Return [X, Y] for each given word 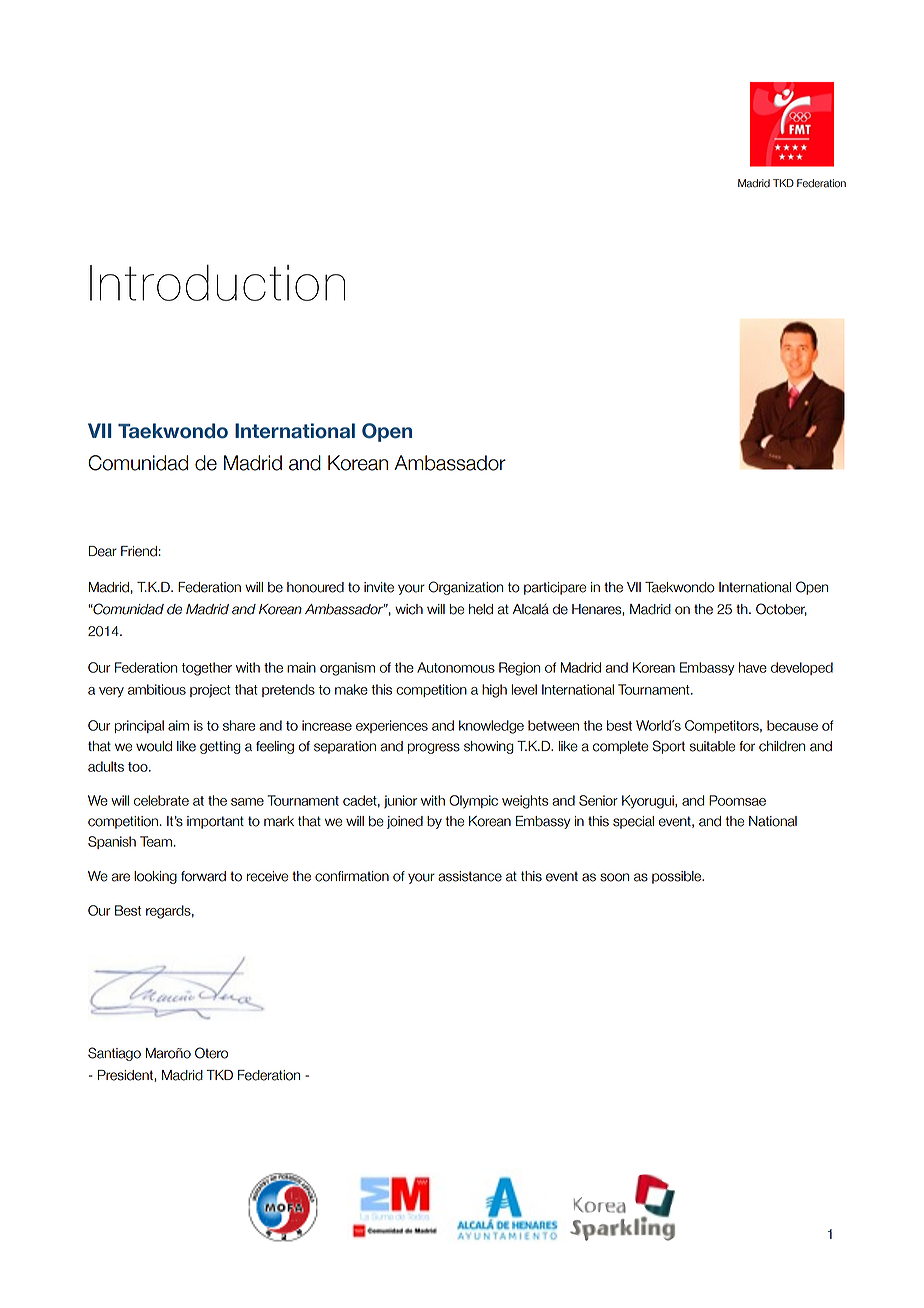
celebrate [161, 800]
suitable [712, 746]
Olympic [473, 802]
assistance [470, 876]
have [753, 667]
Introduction [217, 283]
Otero [211, 1053]
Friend [139, 551]
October [781, 609]
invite [379, 587]
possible [678, 877]
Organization [465, 588]
